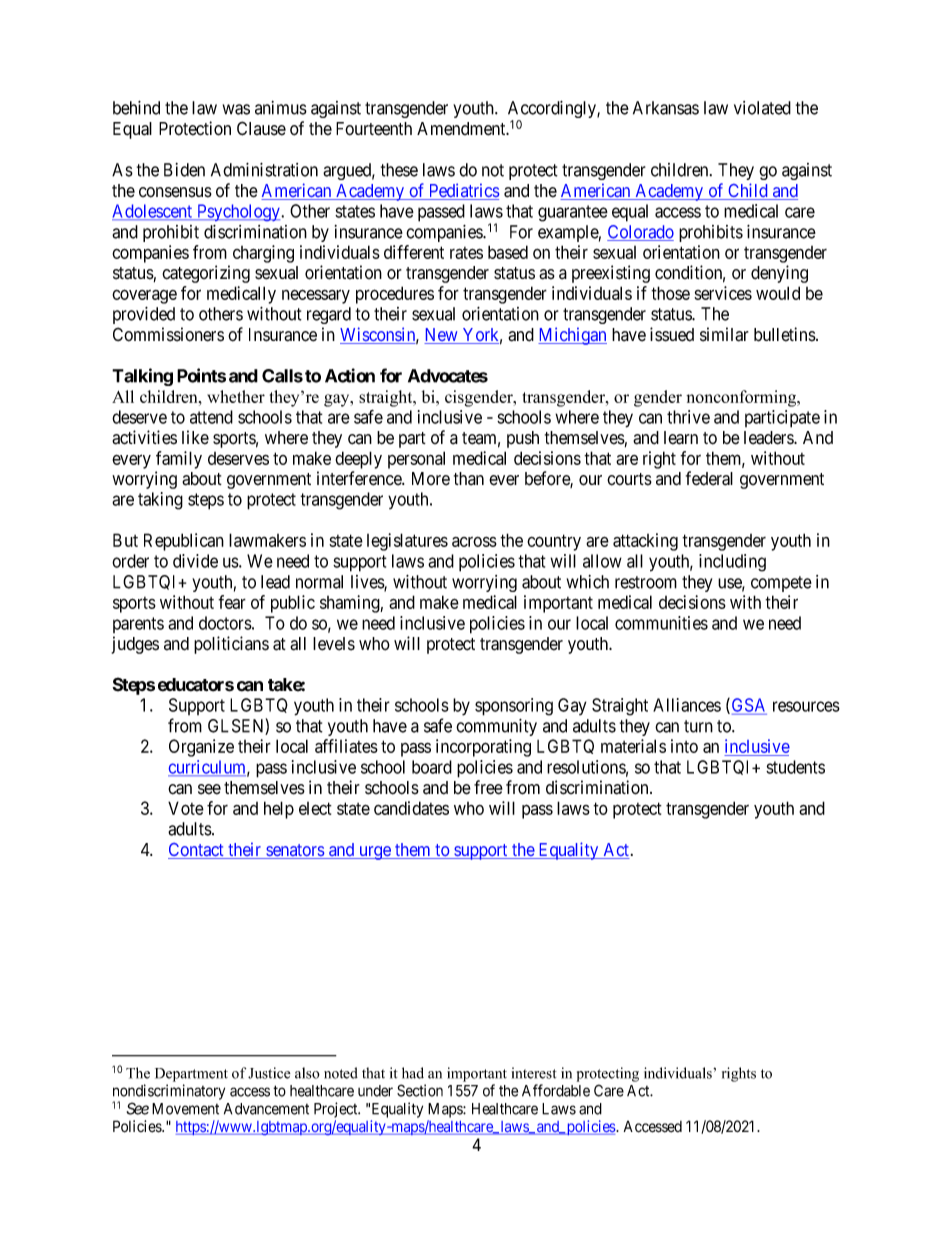 This screenshot has height=1233, width=952. Describe the element at coordinates (185, 1109) in the screenshot. I see `Movement` at that location.
